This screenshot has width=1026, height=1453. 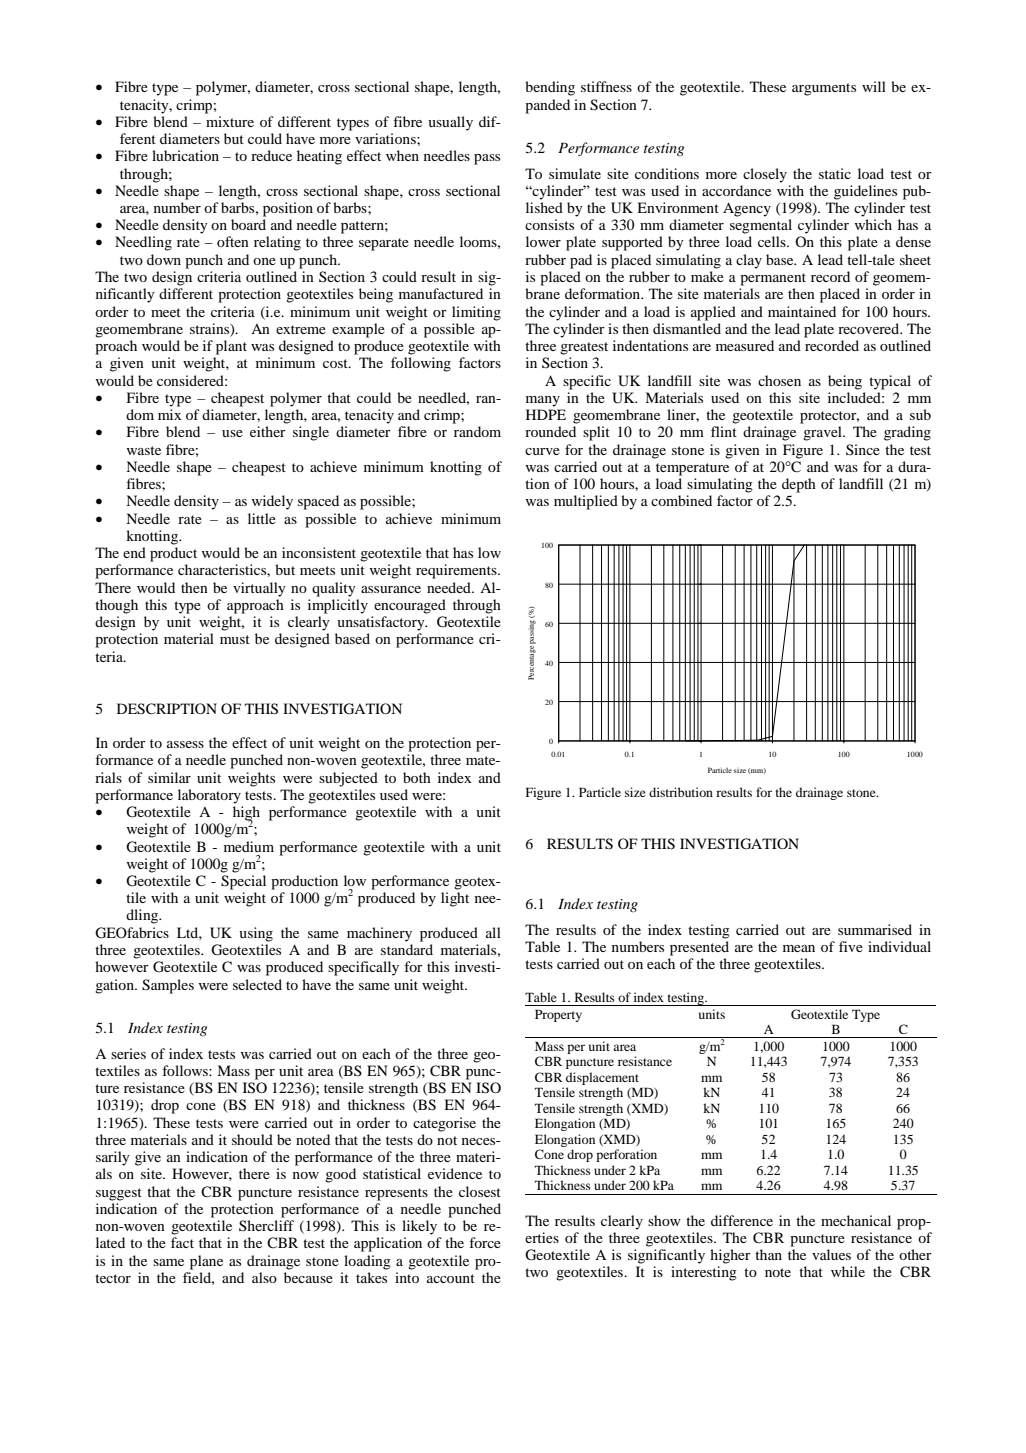 I want to click on little, so click(x=262, y=518).
